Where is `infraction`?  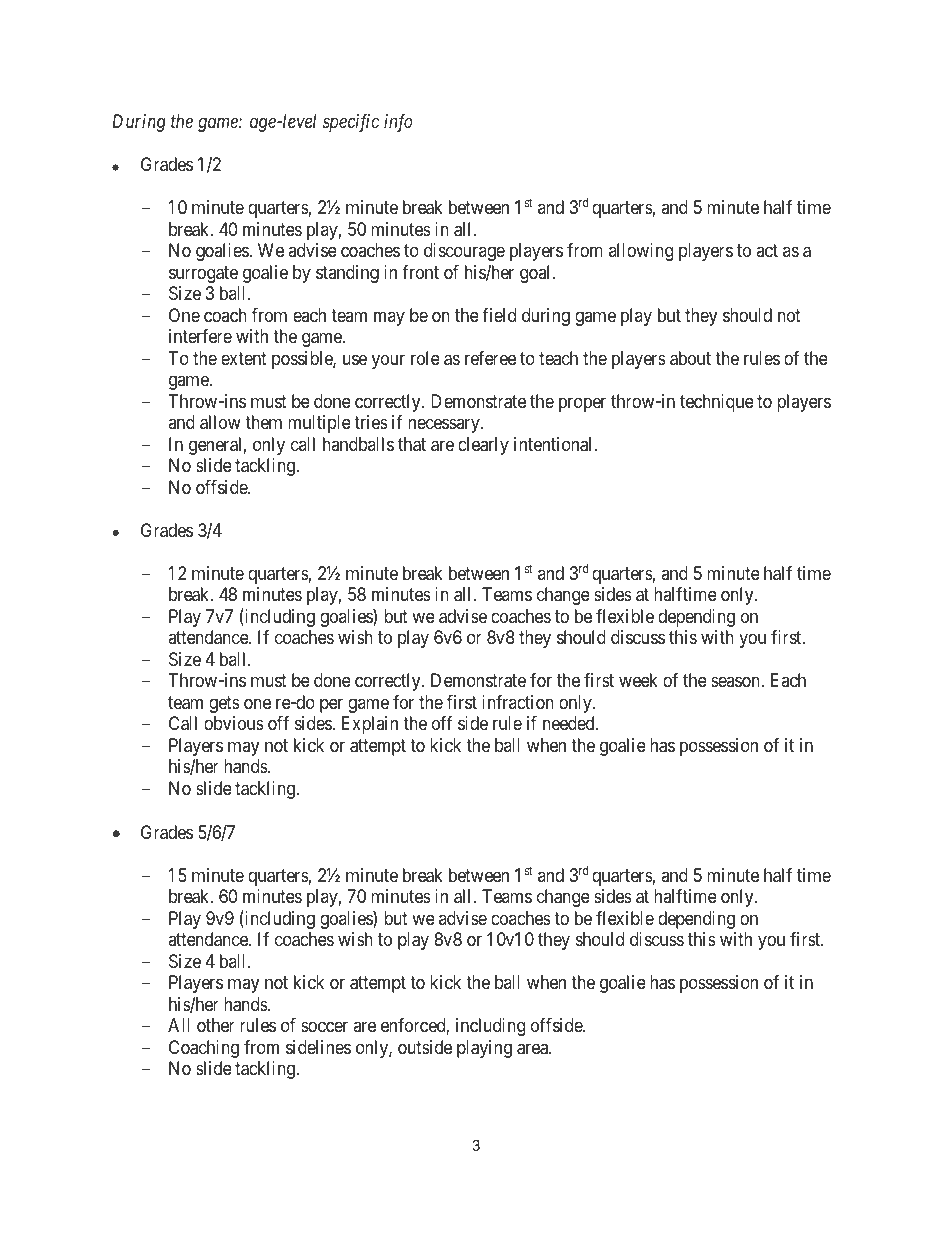
infraction is located at coordinates (518, 702).
